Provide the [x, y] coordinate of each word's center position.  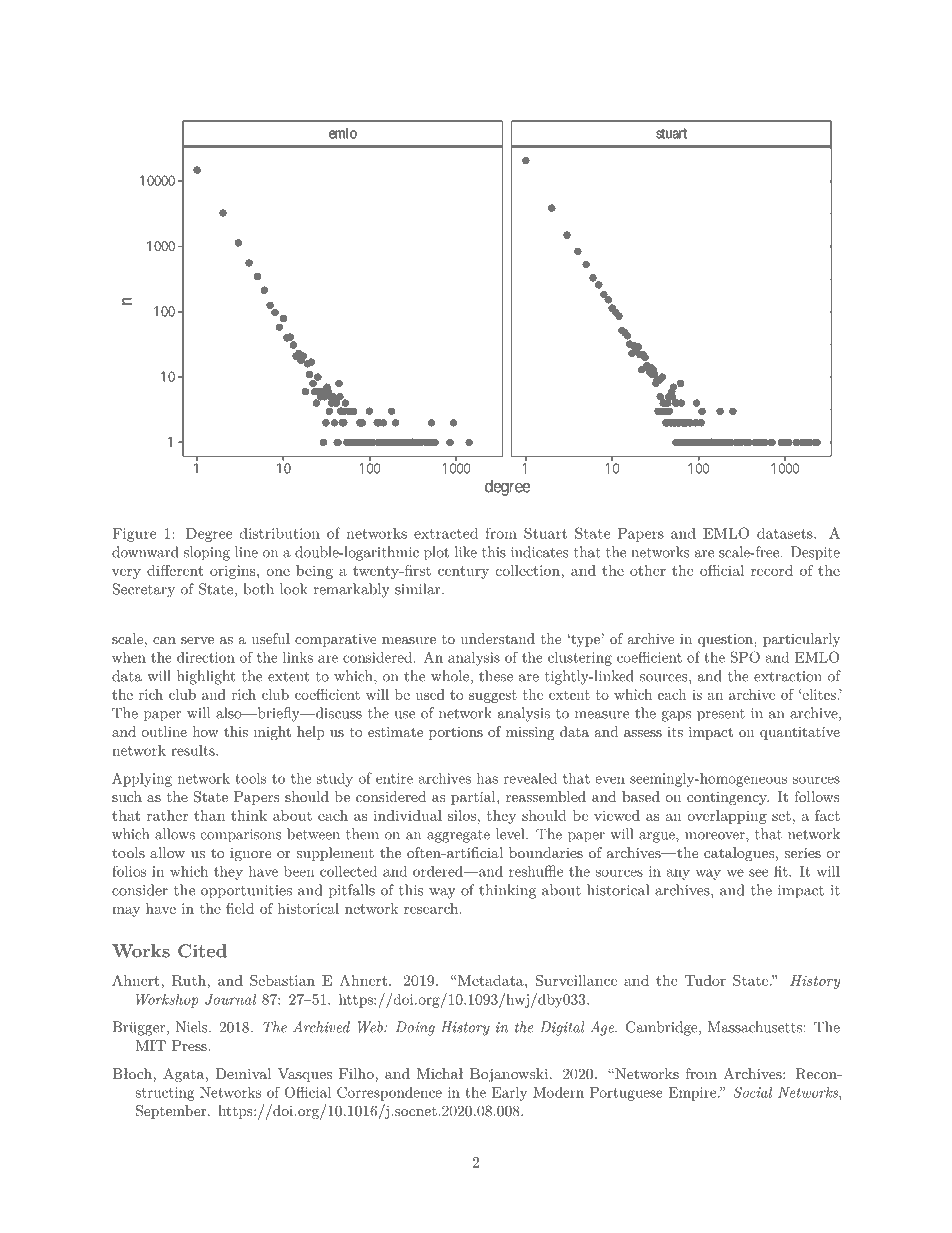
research [431, 908]
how [206, 731]
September [172, 1112]
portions [456, 733]
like [466, 552]
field [240, 908]
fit [781, 871]
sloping [207, 553]
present [721, 715]
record [772, 570]
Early [509, 1094]
